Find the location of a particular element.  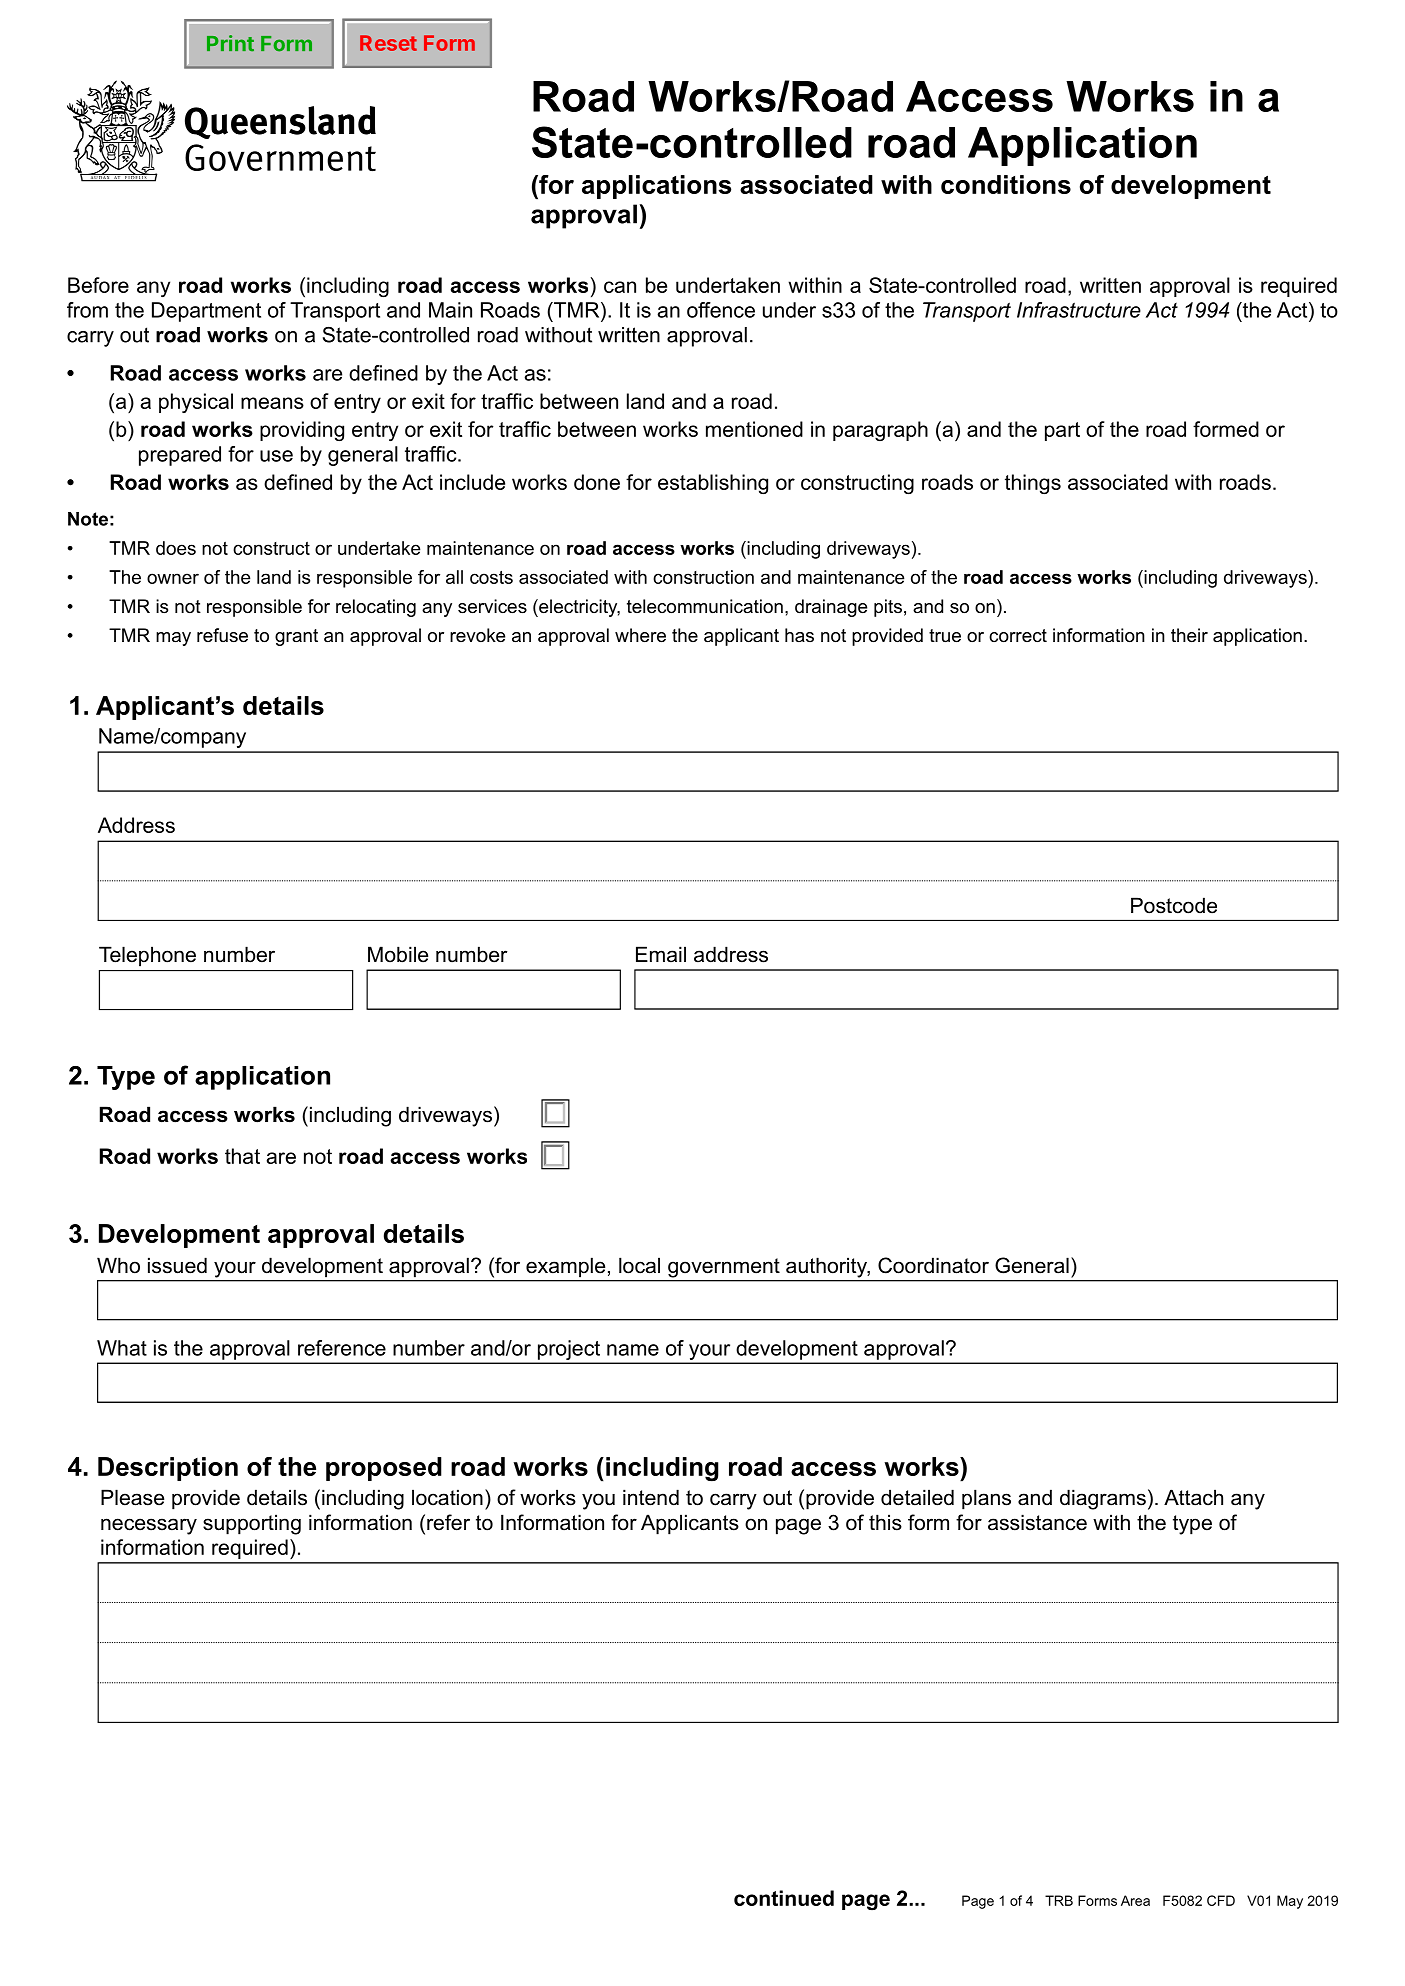

Coordinator is located at coordinates (933, 1265).
